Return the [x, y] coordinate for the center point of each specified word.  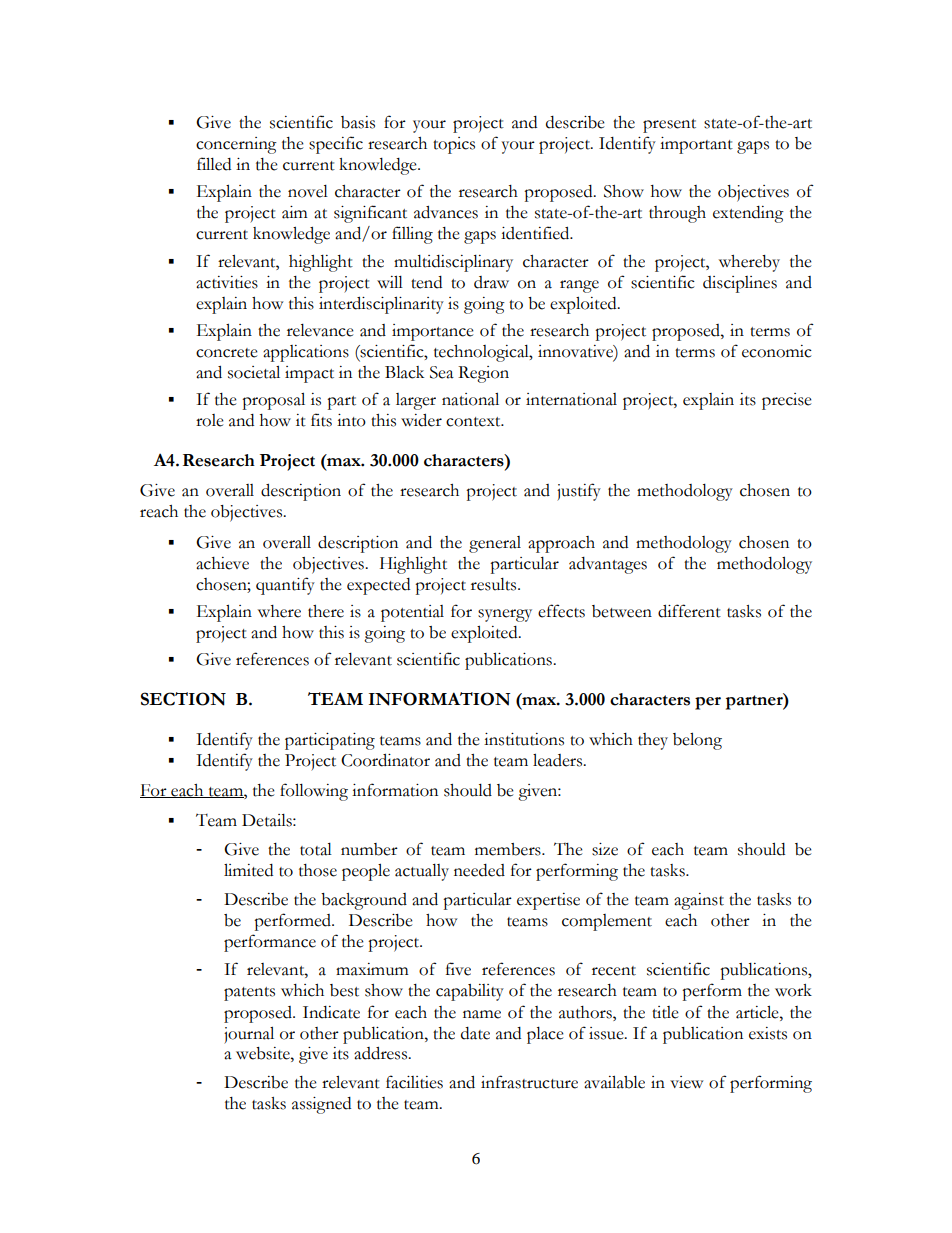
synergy [505, 615]
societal [254, 372]
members [509, 849]
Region [483, 374]
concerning [236, 145]
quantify [285, 586]
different [689, 611]
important [696, 145]
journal [249, 1035]
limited [248, 870]
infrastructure [529, 1082]
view [687, 1082]
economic [777, 351]
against [699, 901]
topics [454, 145]
